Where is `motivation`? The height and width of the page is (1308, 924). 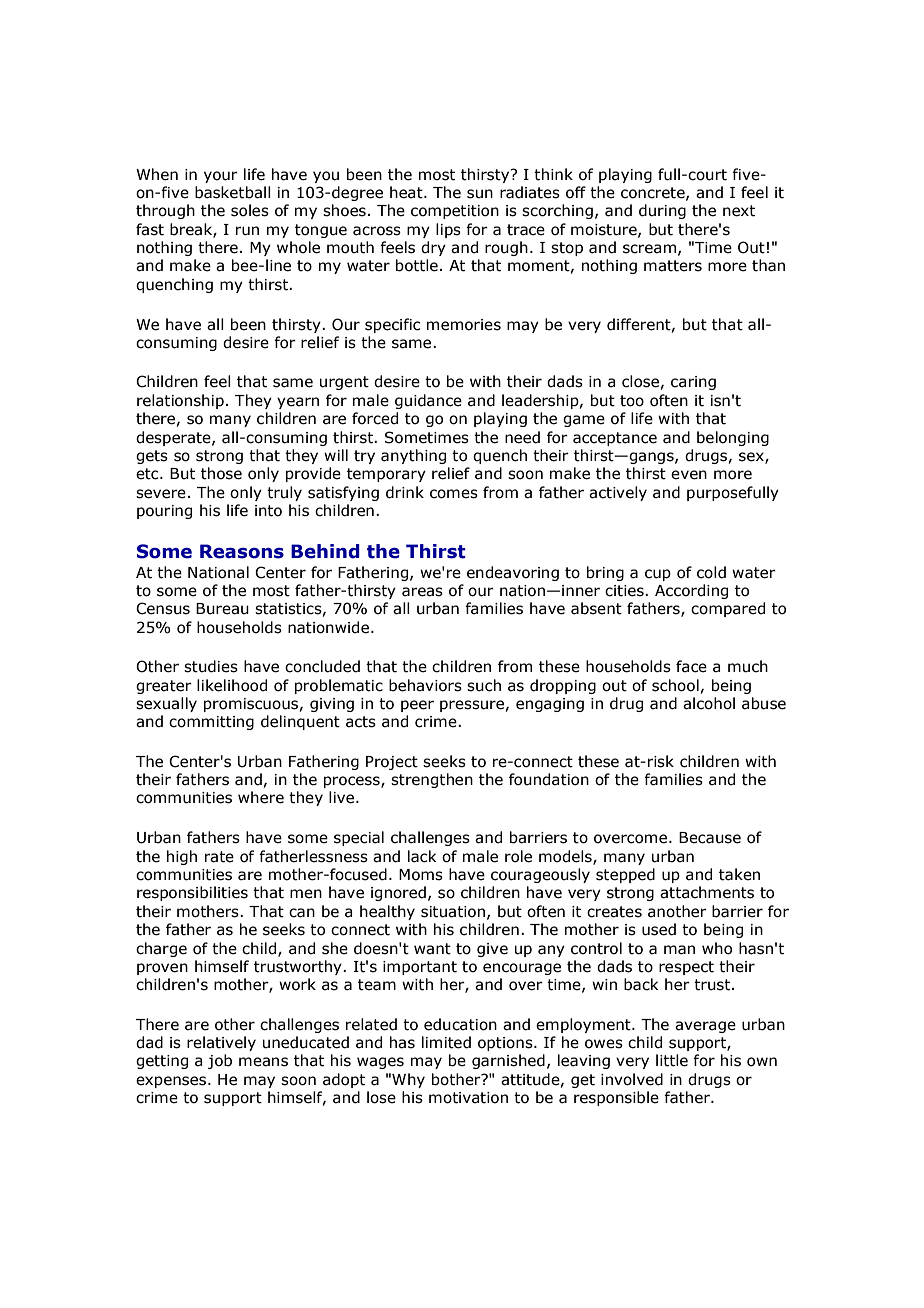
motivation is located at coordinates (468, 1098).
